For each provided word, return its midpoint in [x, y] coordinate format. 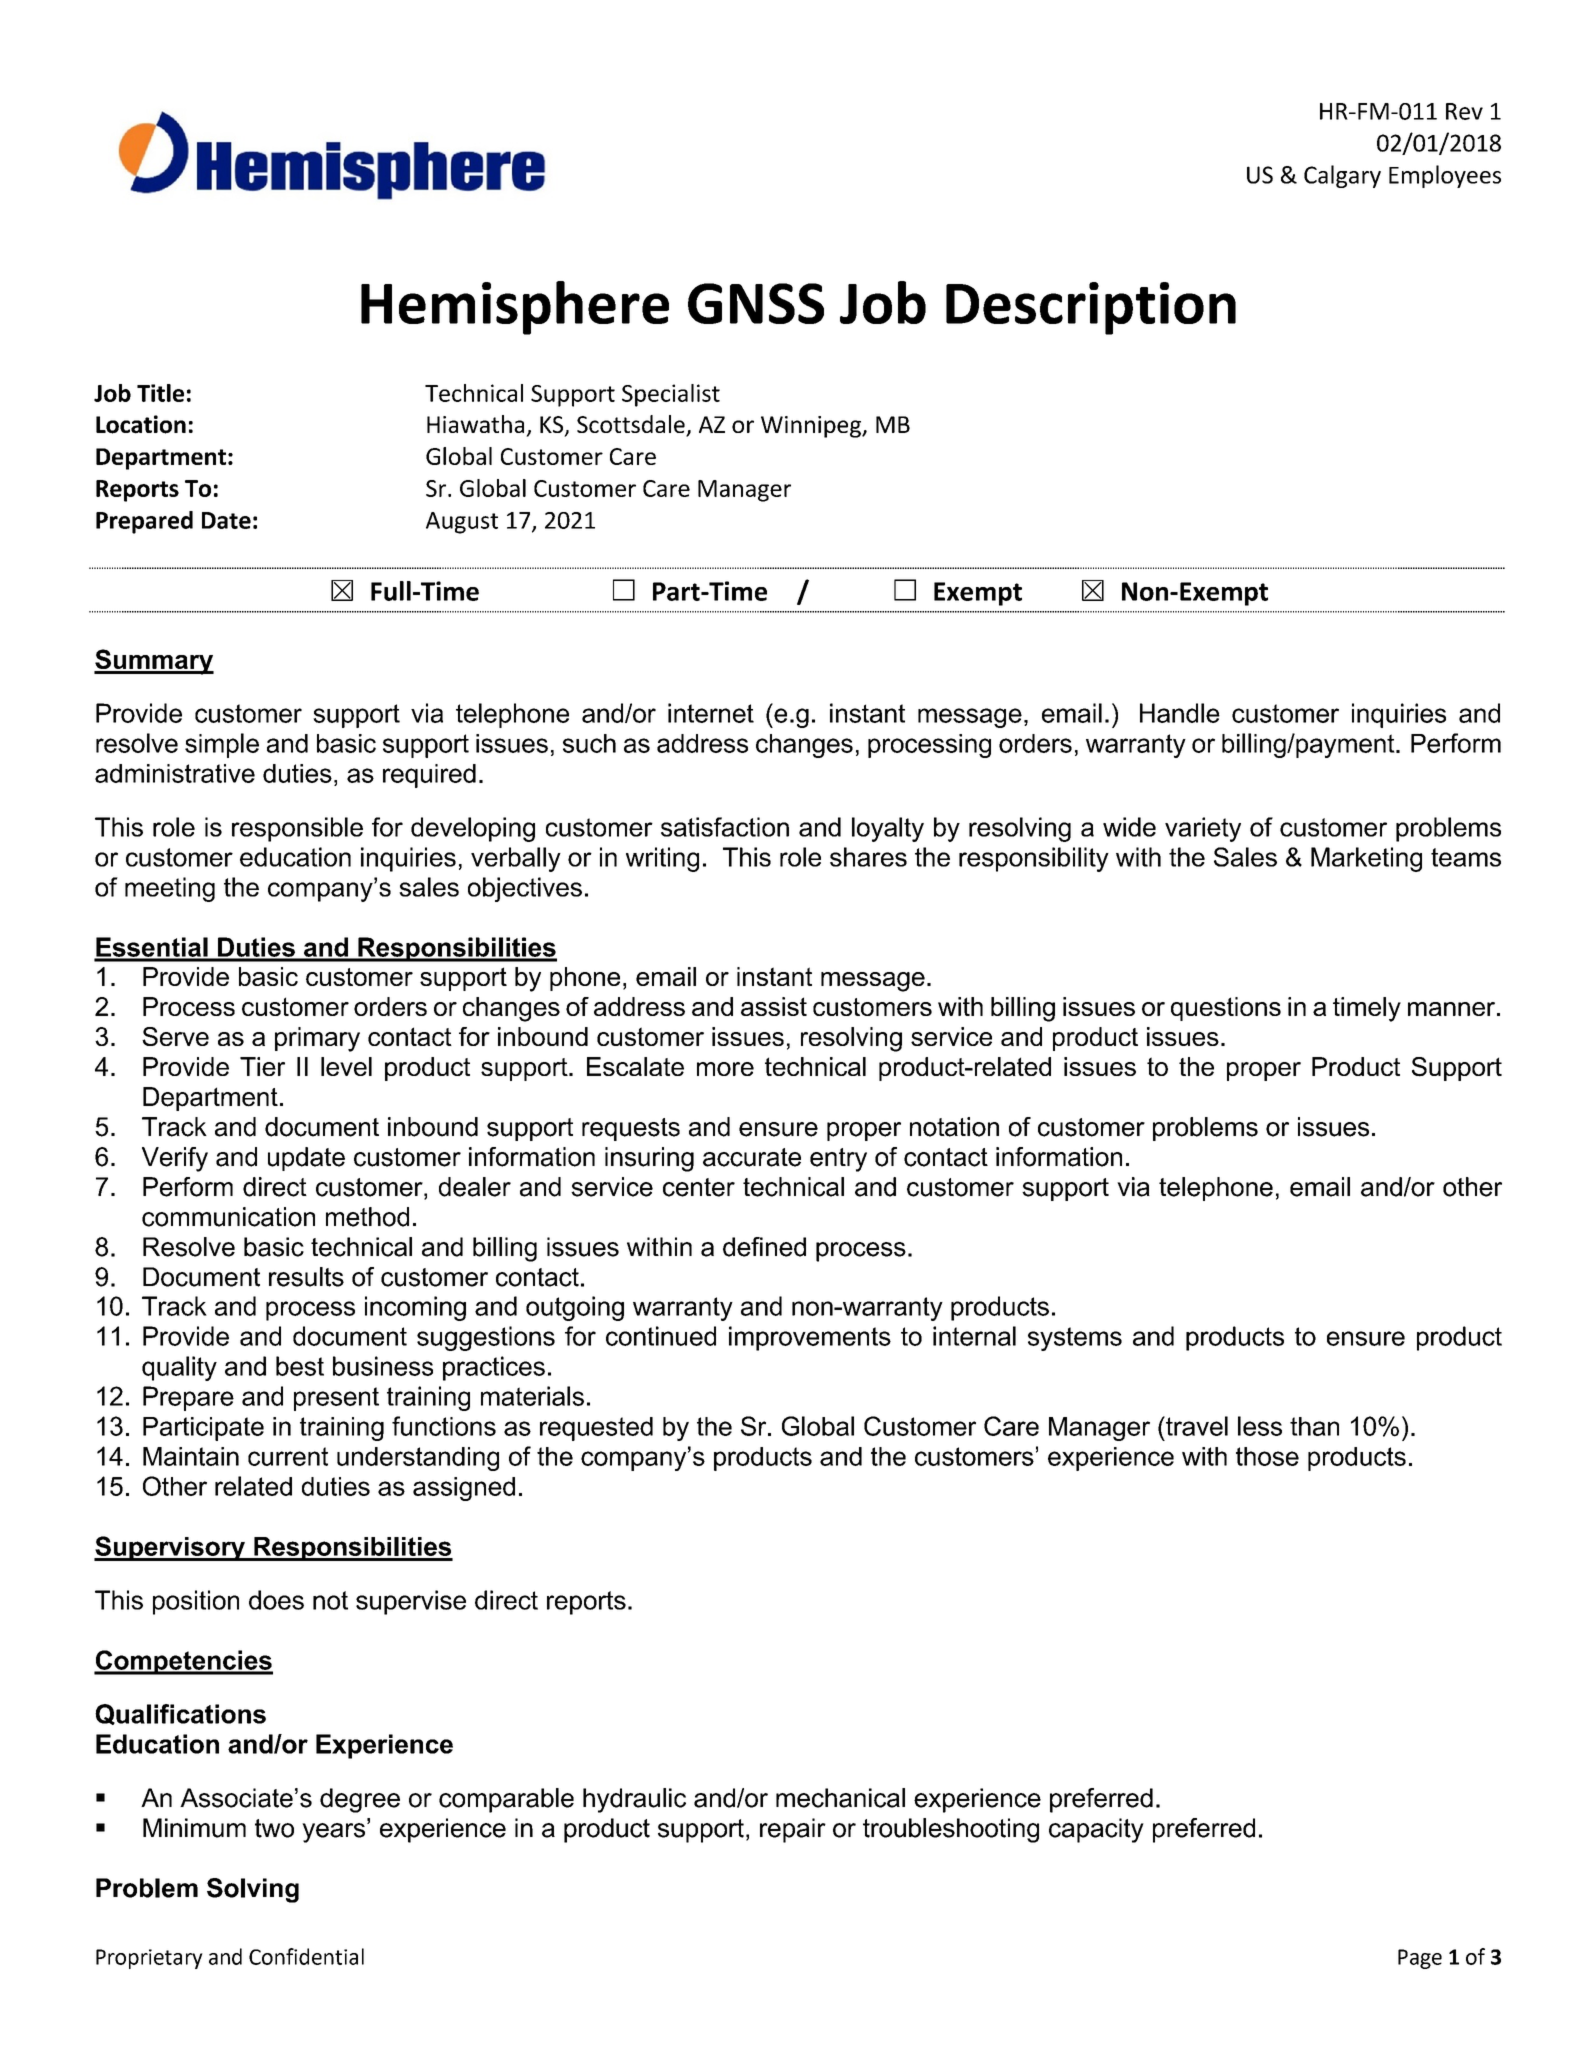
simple [222, 745]
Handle [1180, 713]
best [300, 1366]
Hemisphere [515, 308]
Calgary [1342, 176]
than [1314, 1426]
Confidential [306, 1956]
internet [711, 713]
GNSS [756, 303]
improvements [810, 1338]
